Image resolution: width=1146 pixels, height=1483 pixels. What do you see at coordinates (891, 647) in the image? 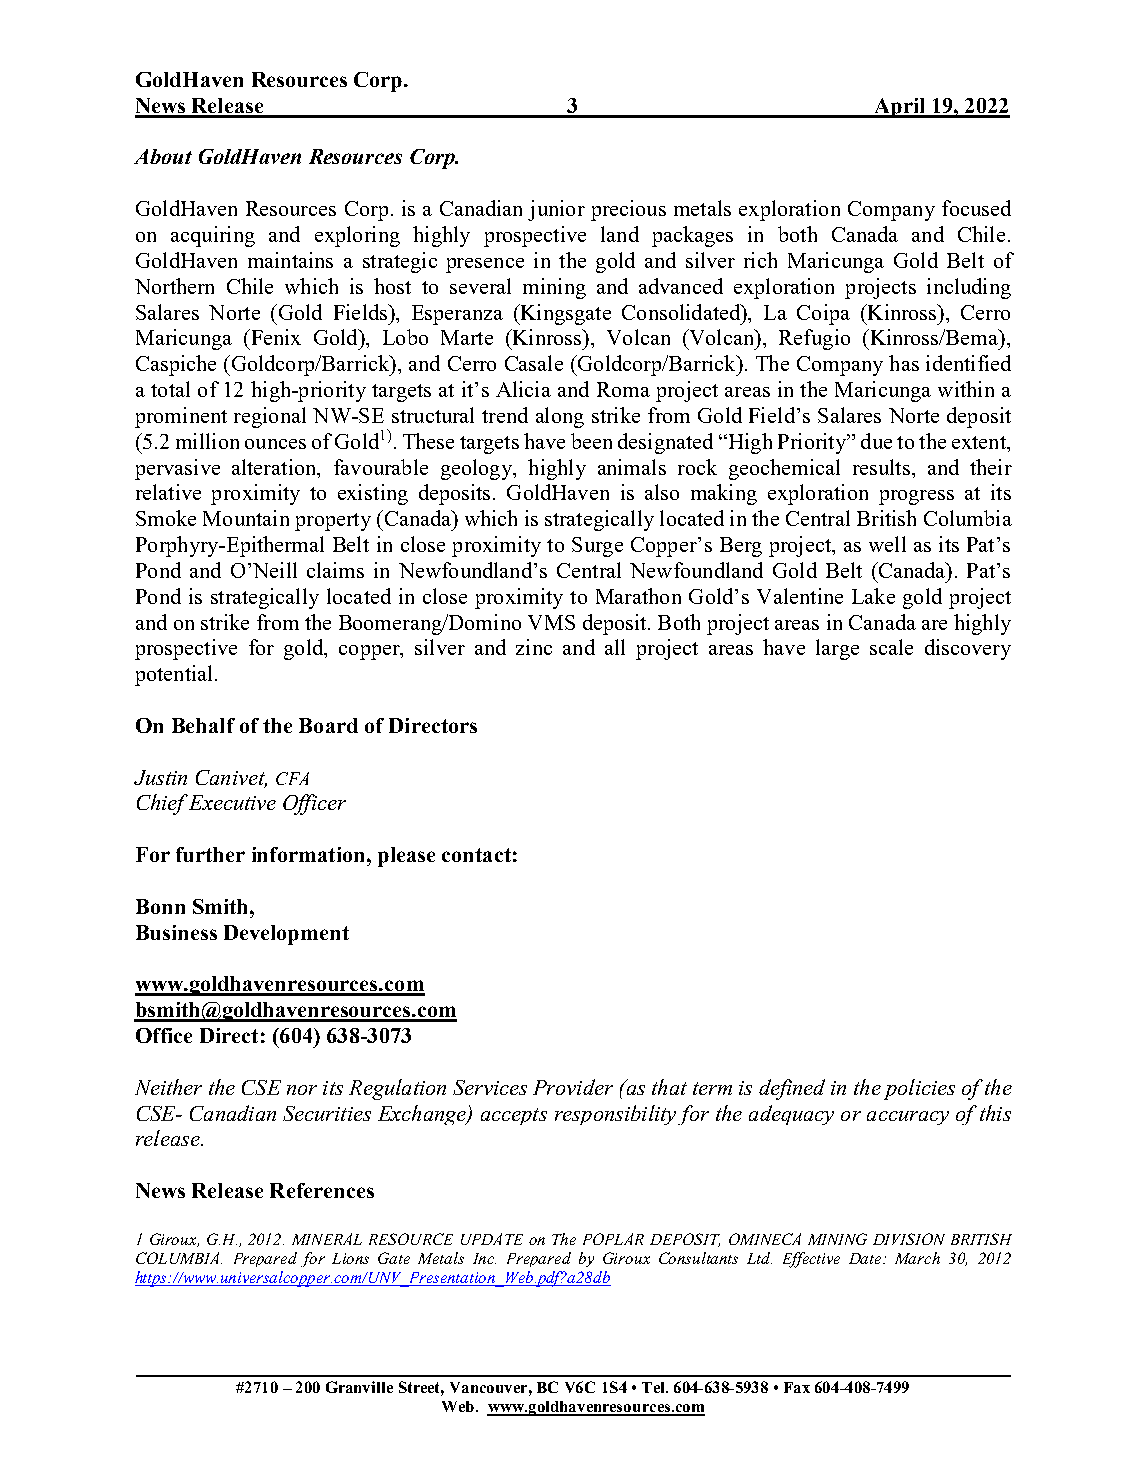
I see `scale` at bounding box center [891, 647].
